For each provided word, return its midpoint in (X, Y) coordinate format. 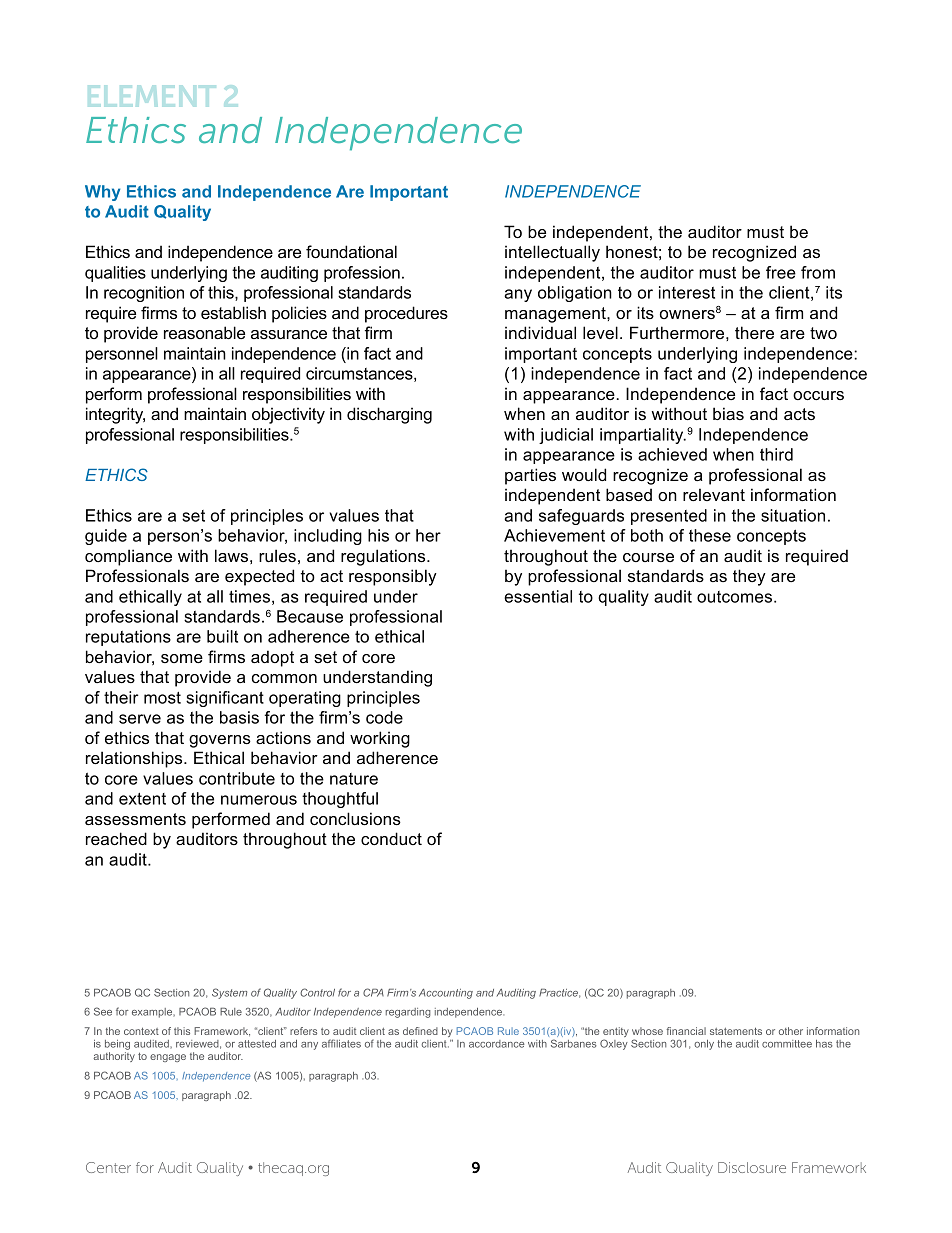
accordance (497, 1044)
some (182, 658)
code (384, 717)
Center (108, 1167)
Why (102, 193)
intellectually (552, 253)
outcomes (736, 597)
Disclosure (752, 1167)
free (781, 272)
